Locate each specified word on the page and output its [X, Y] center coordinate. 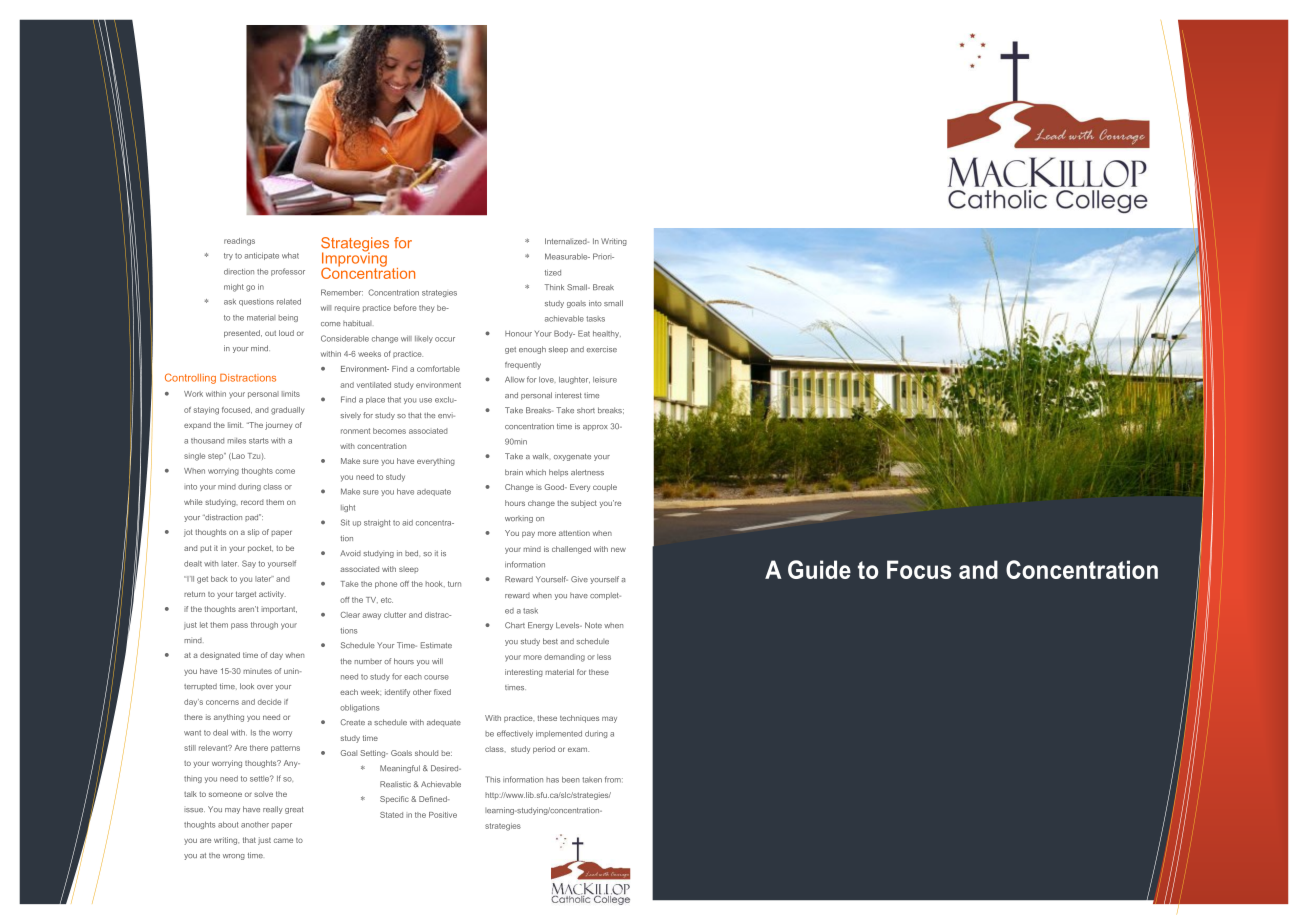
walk [542, 456]
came [283, 840]
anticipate [261, 256]
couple [605, 488]
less [604, 657]
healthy [607, 334]
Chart [515, 625]
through [264, 626]
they [426, 309]
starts [259, 441]
